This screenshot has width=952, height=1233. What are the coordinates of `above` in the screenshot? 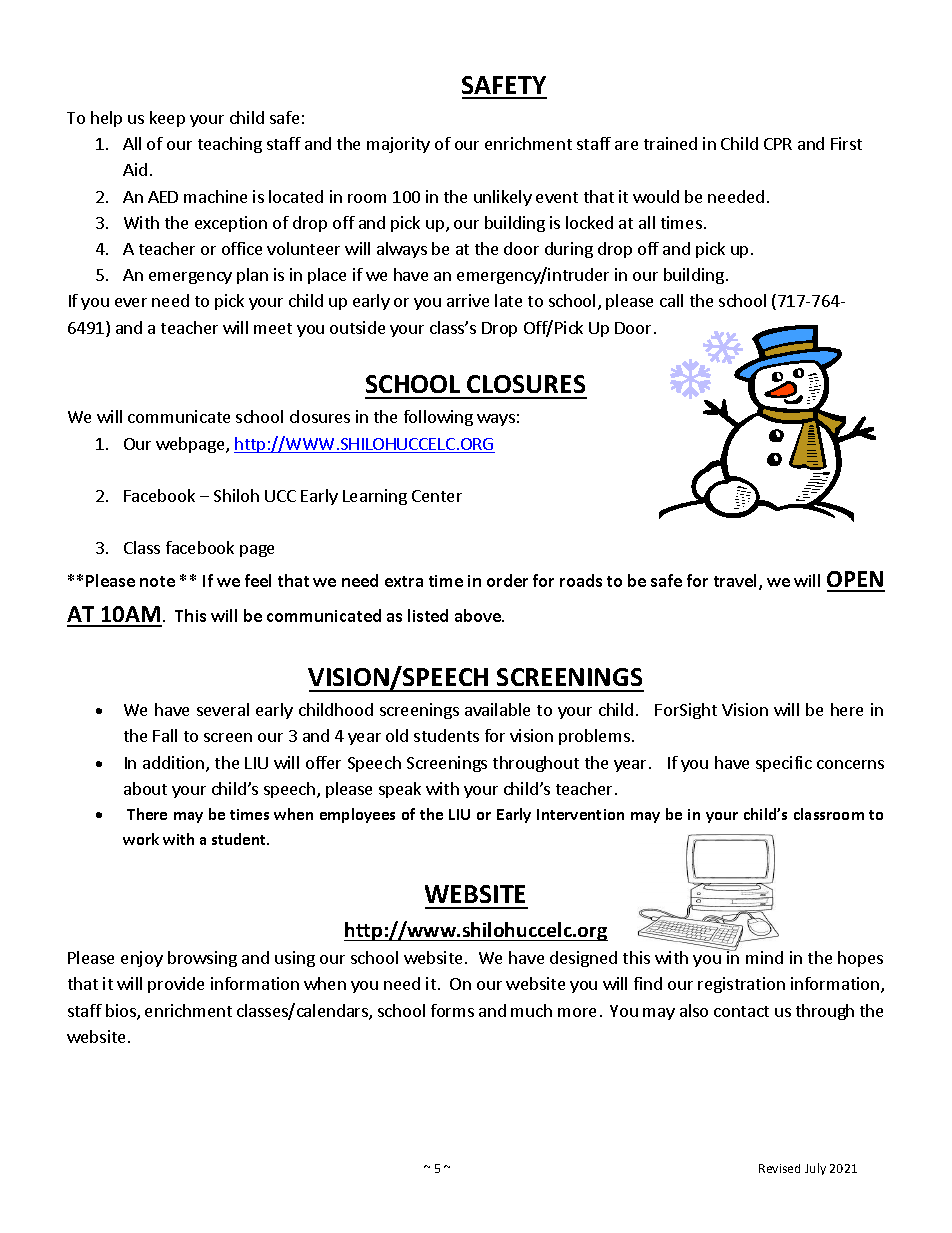 It's located at (479, 615).
